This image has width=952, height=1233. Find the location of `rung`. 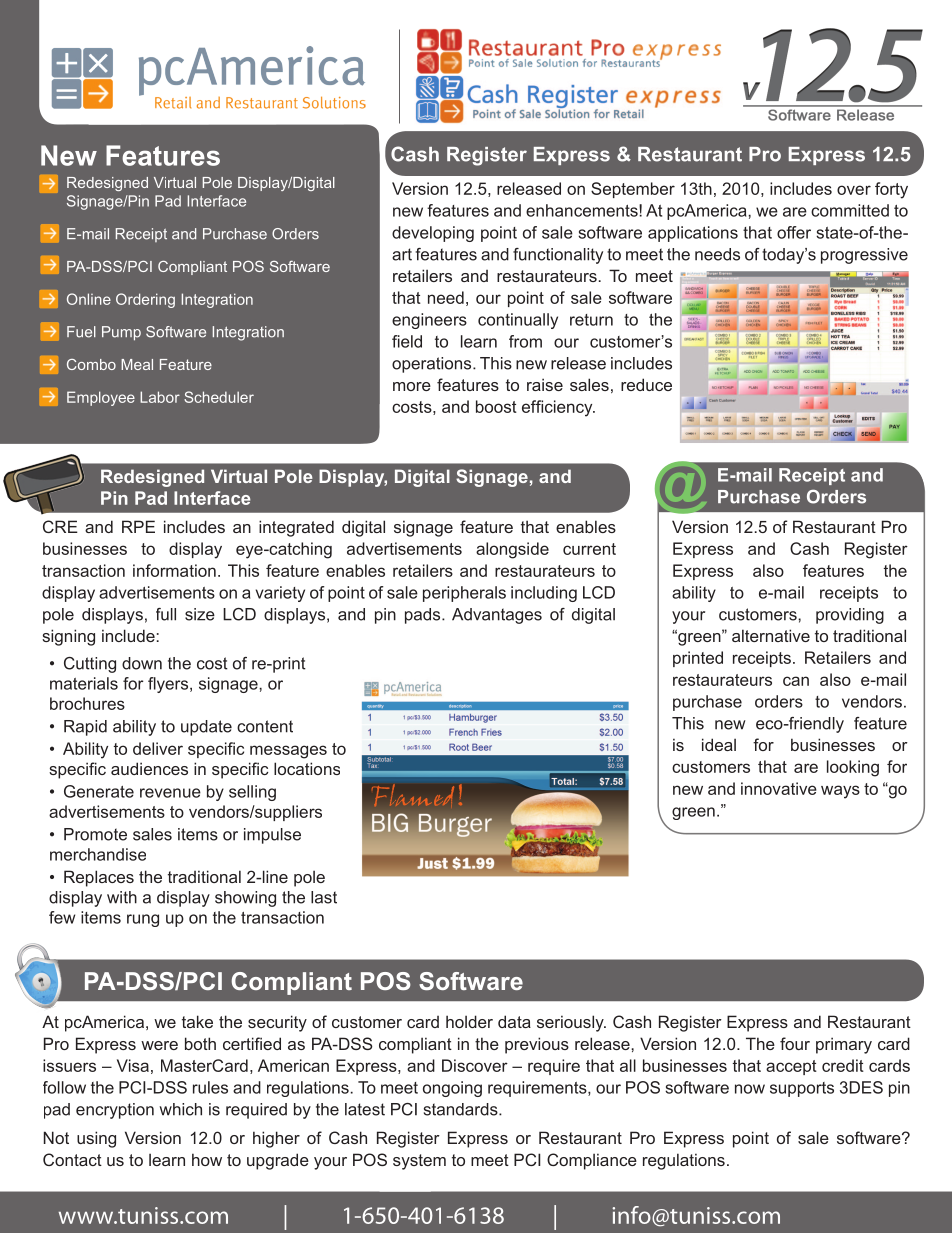

rung is located at coordinates (143, 920).
